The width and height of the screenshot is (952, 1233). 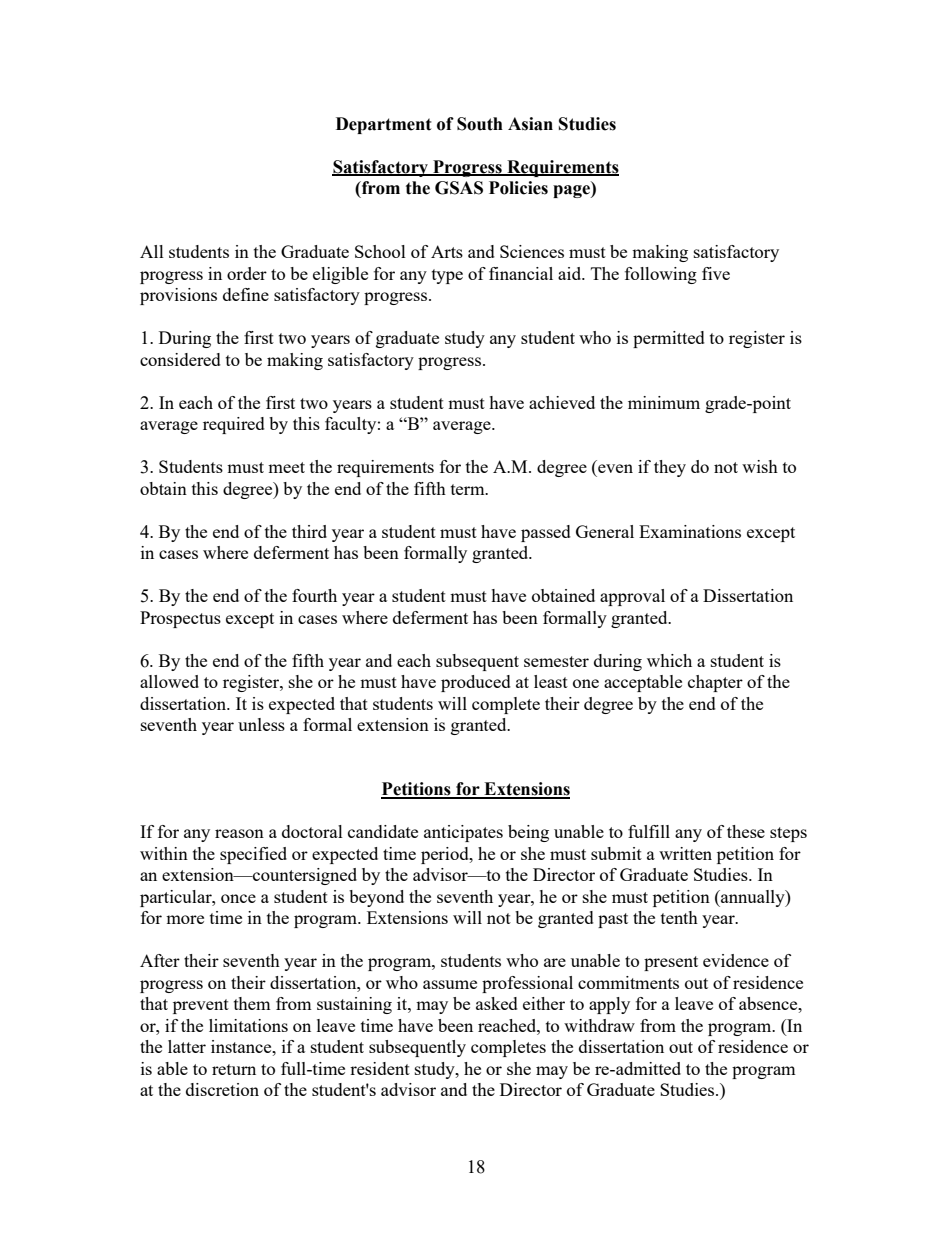 What do you see at coordinates (309, 531) in the screenshot?
I see `third` at bounding box center [309, 531].
